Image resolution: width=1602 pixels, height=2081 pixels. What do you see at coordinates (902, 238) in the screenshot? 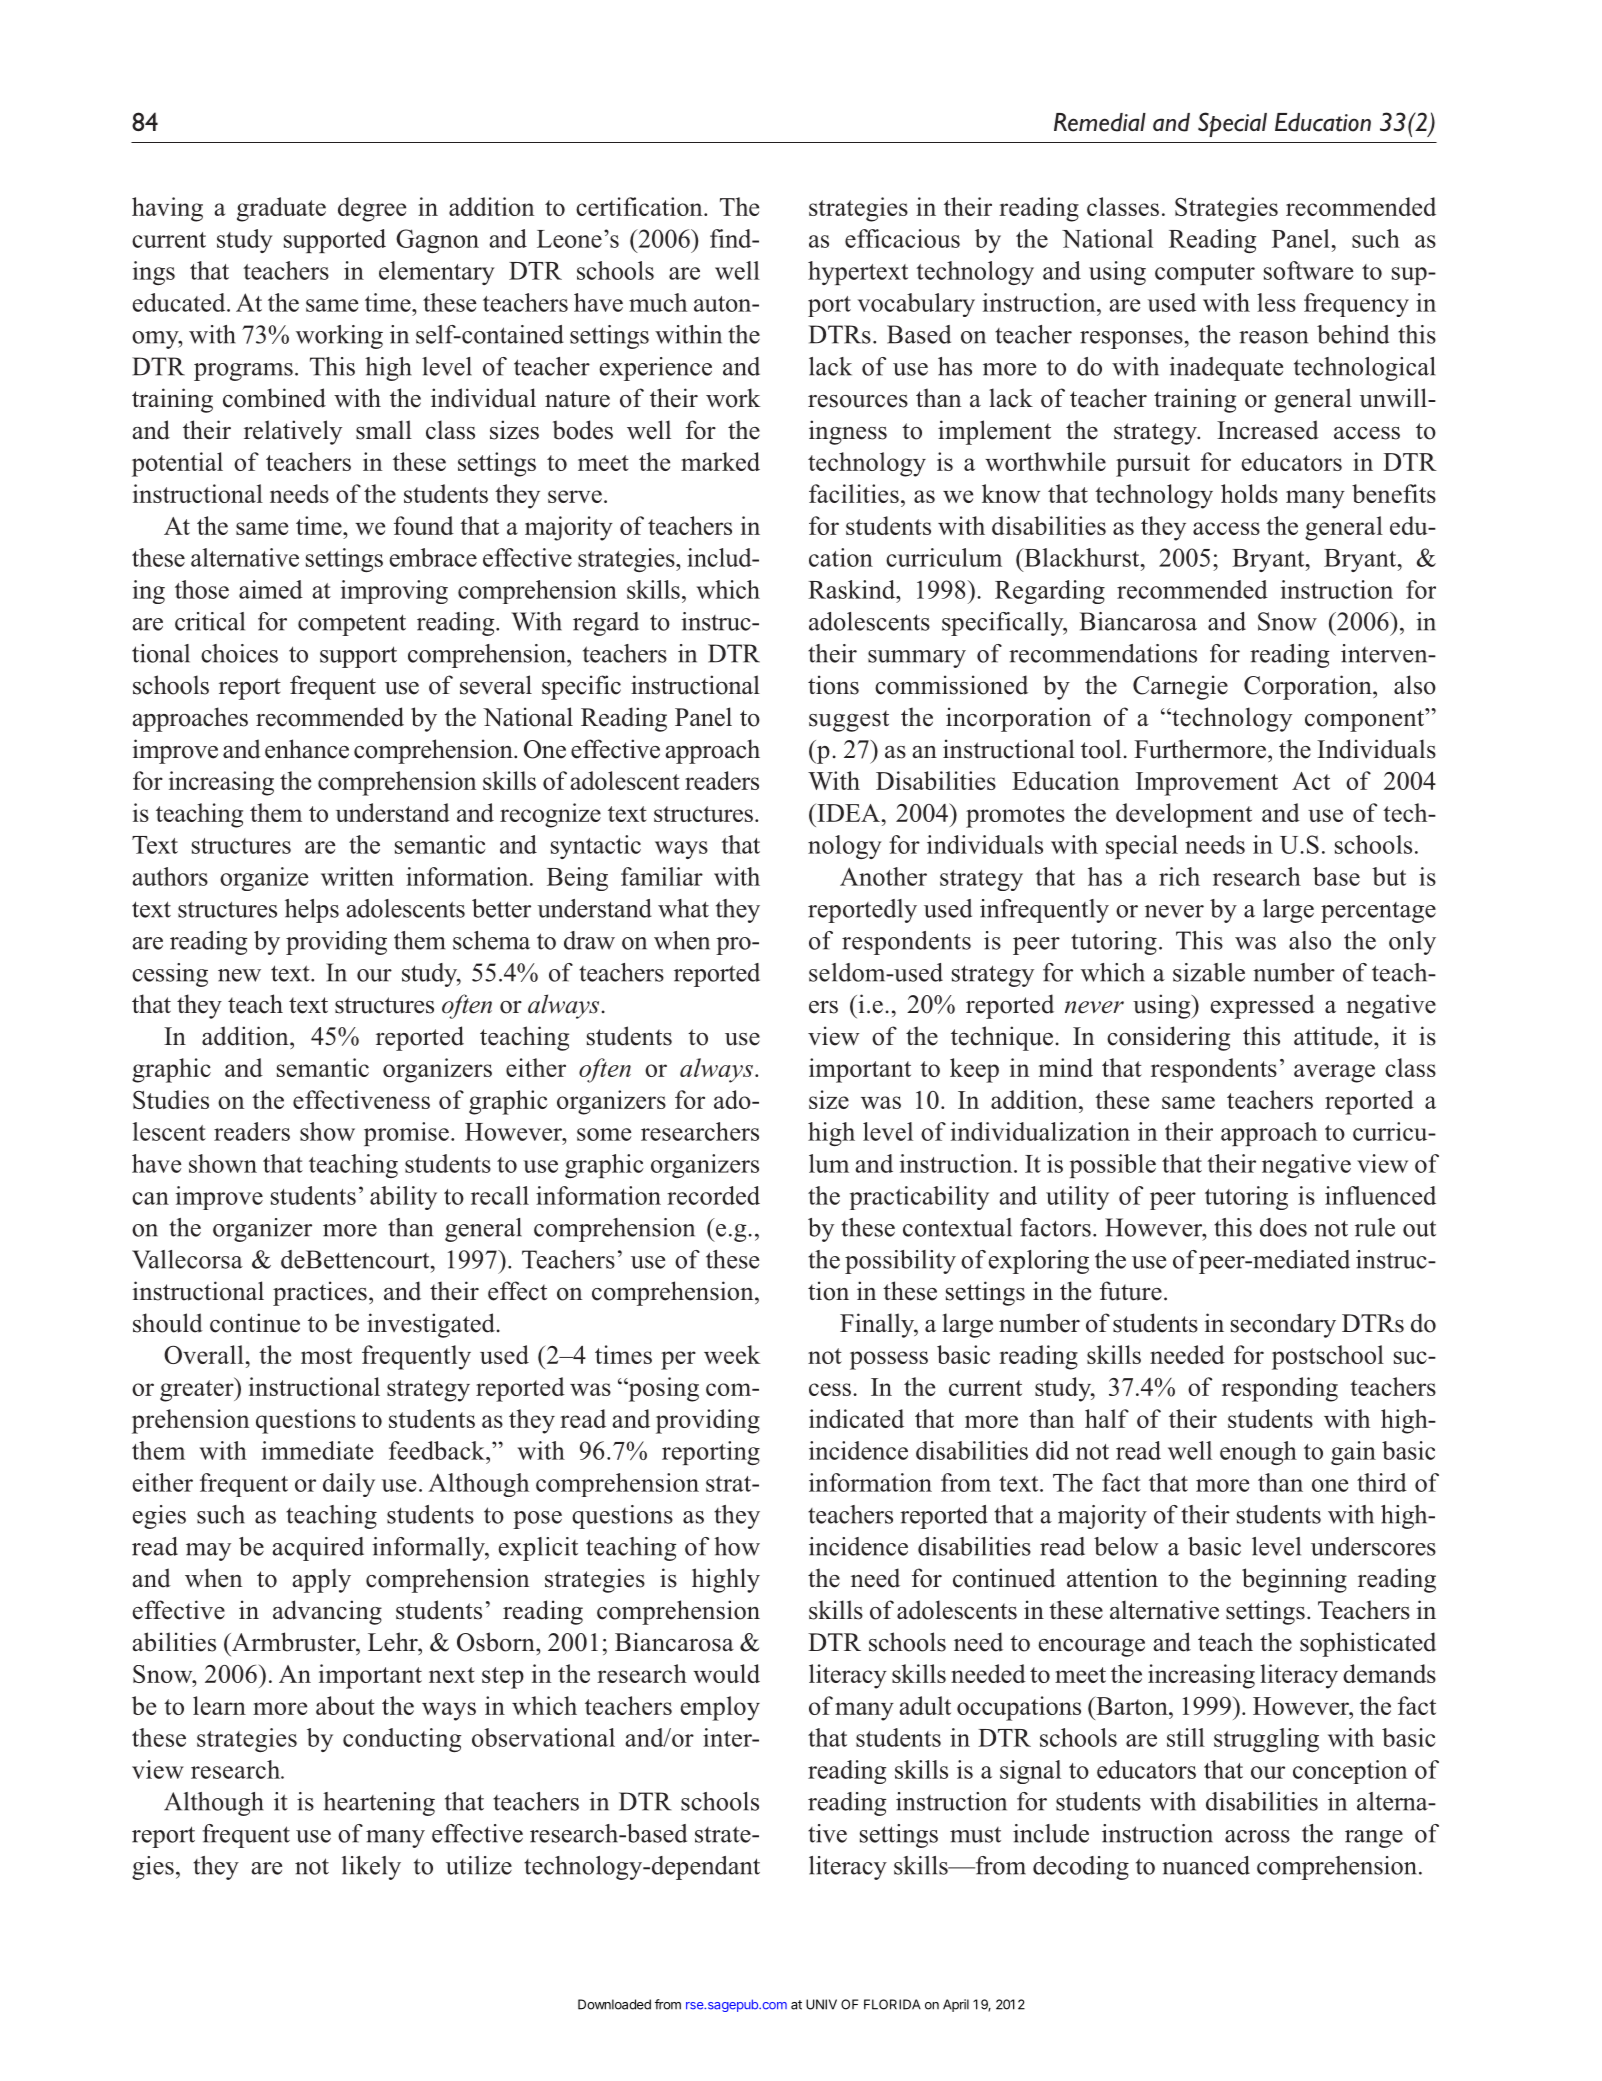
I see `efficacious` at bounding box center [902, 238].
